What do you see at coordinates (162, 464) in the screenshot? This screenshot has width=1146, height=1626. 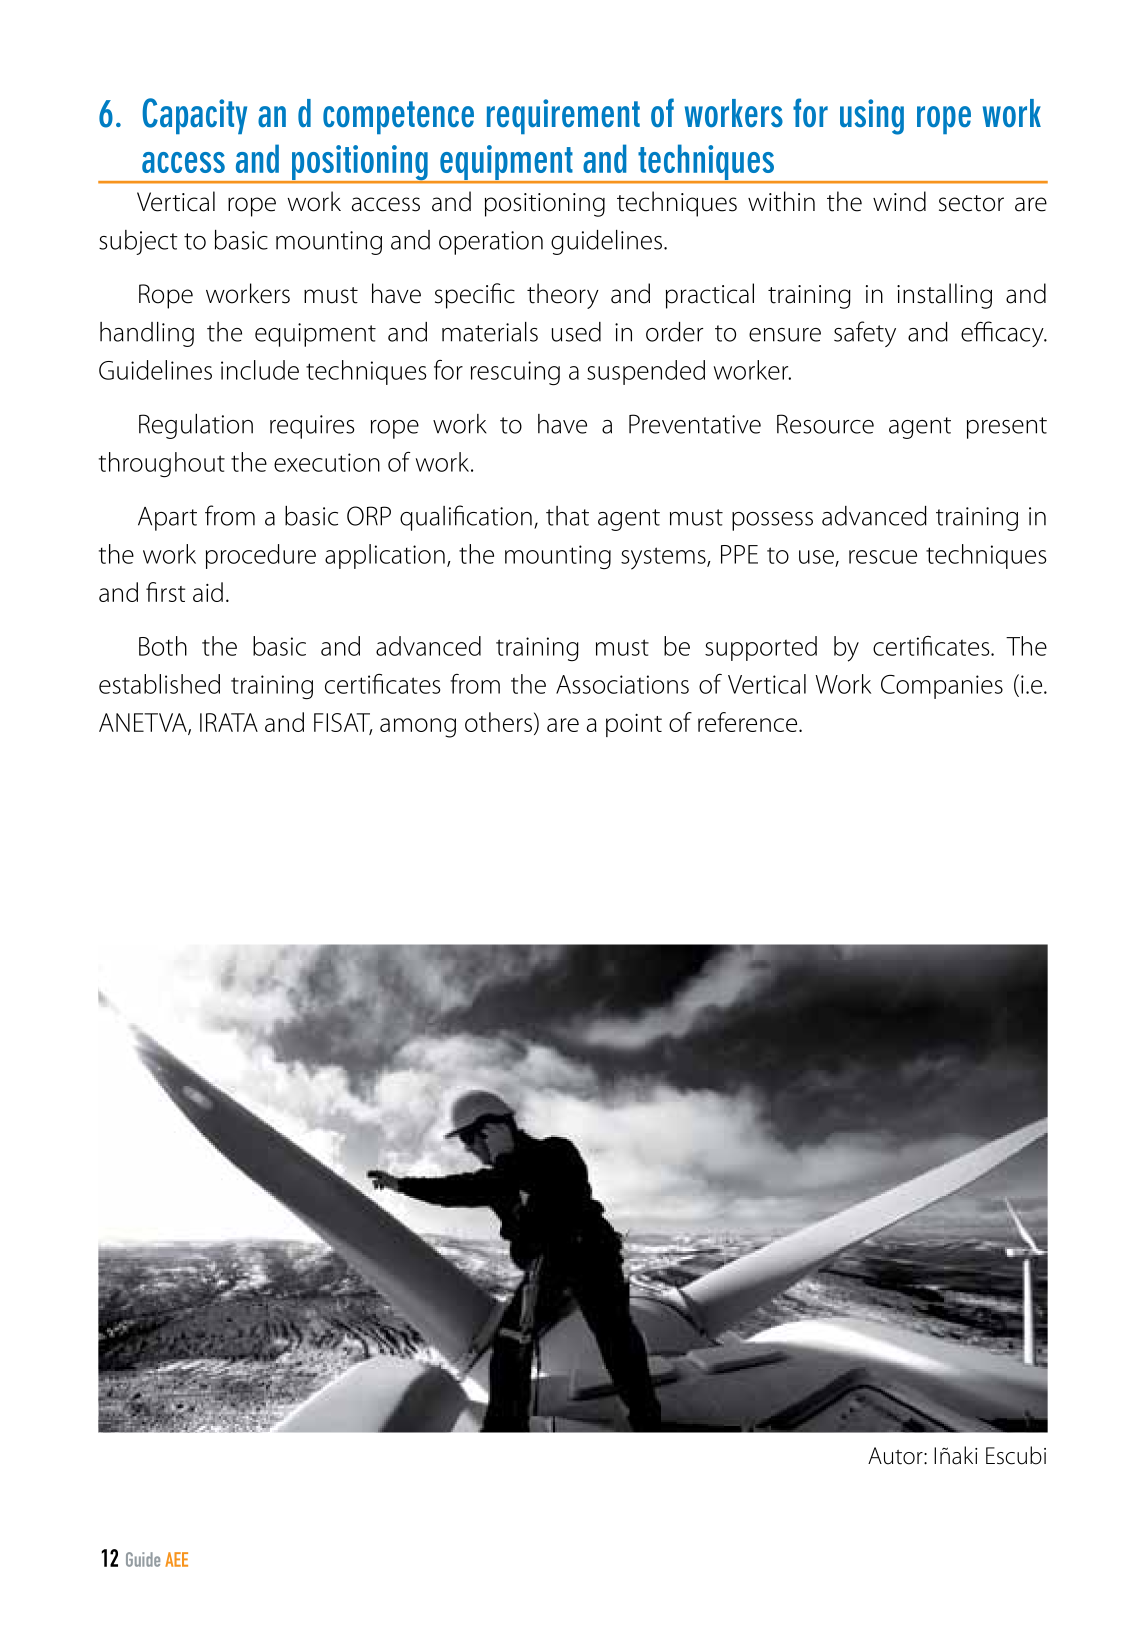 I see `throughout` at bounding box center [162, 464].
